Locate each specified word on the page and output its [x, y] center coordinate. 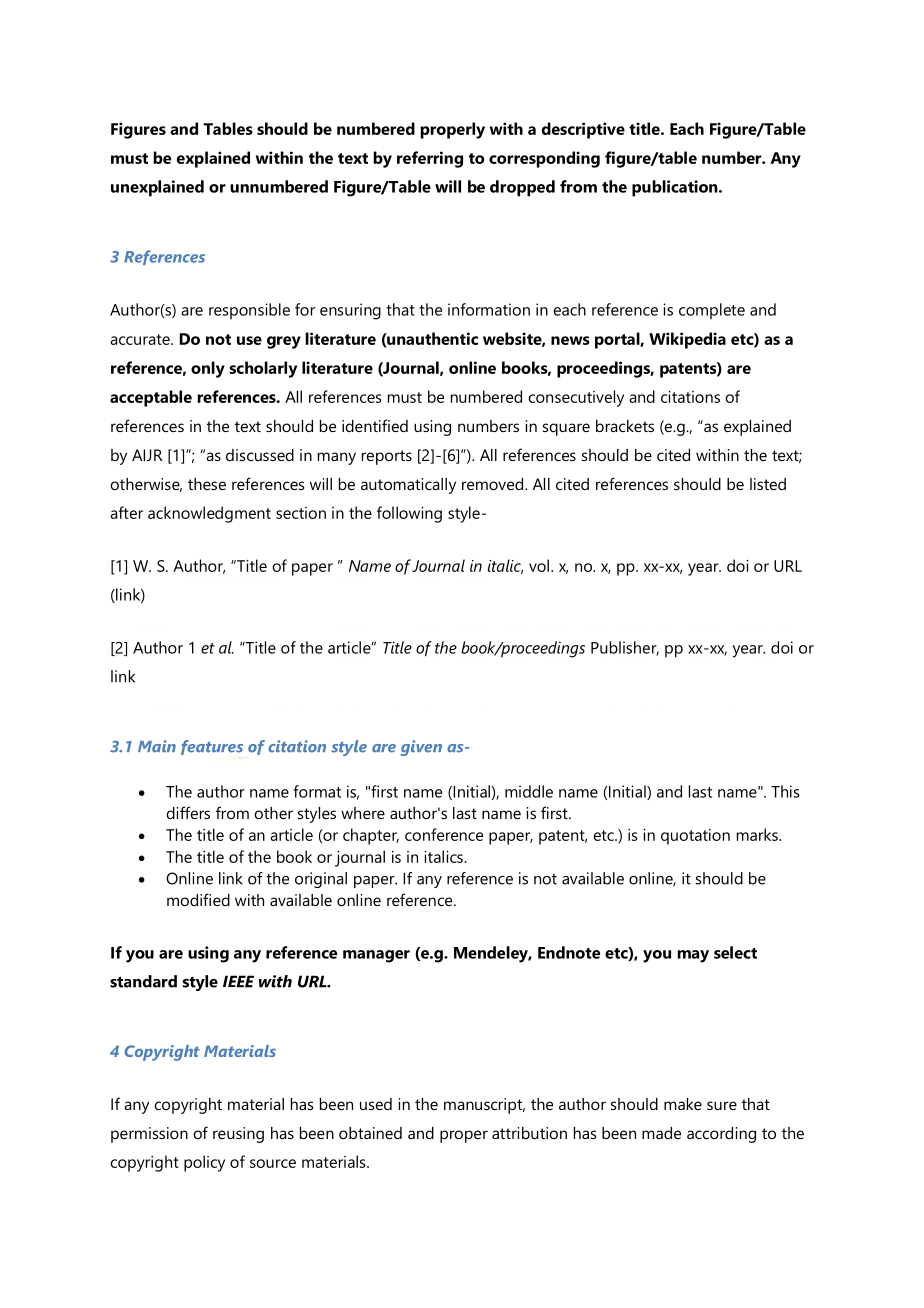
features [212, 747]
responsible [249, 311]
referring [430, 159]
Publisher [625, 648]
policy [204, 1163]
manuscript [484, 1106]
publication [676, 188]
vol [539, 565]
